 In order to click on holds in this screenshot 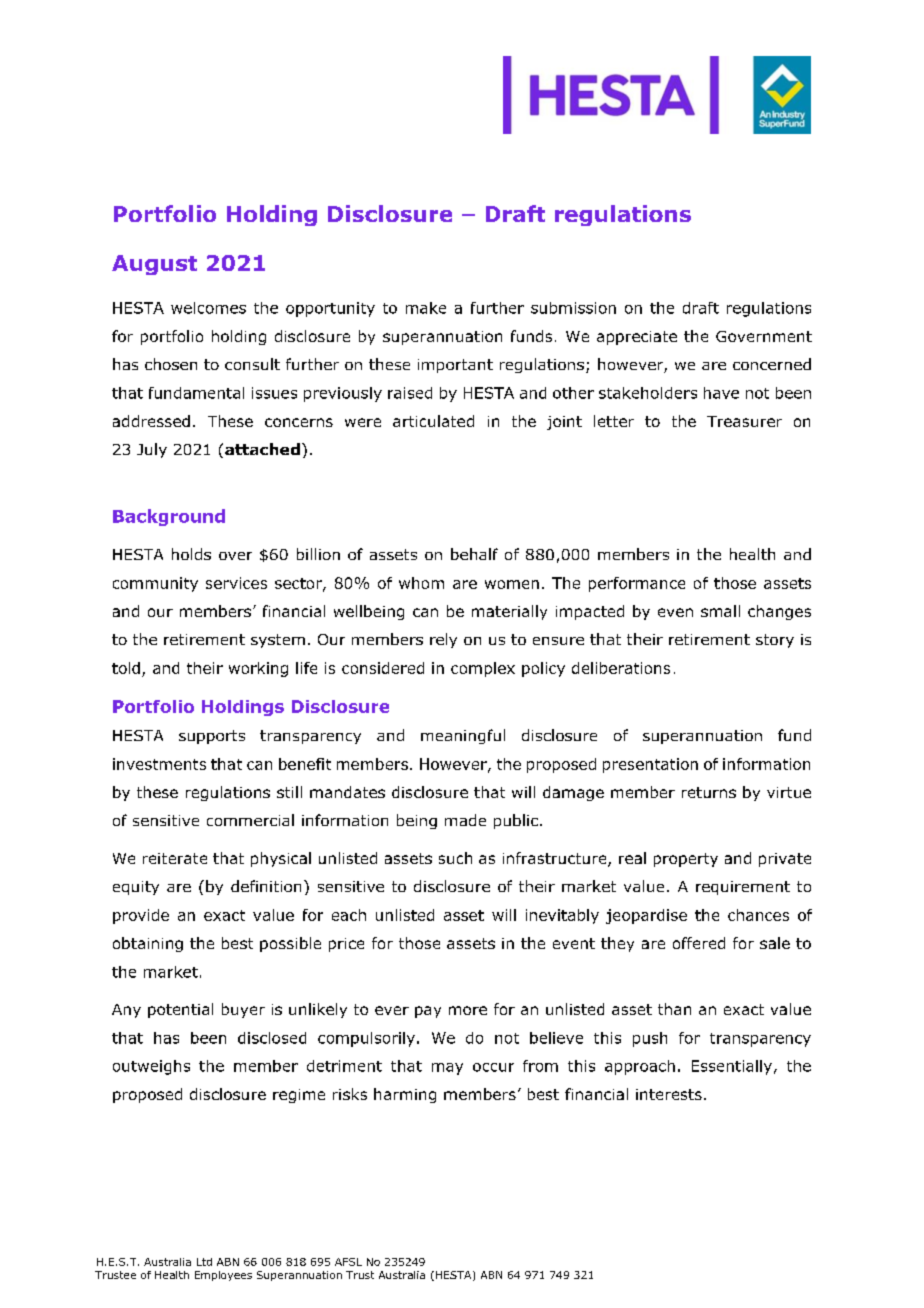, I will do `click(191, 554)`.
